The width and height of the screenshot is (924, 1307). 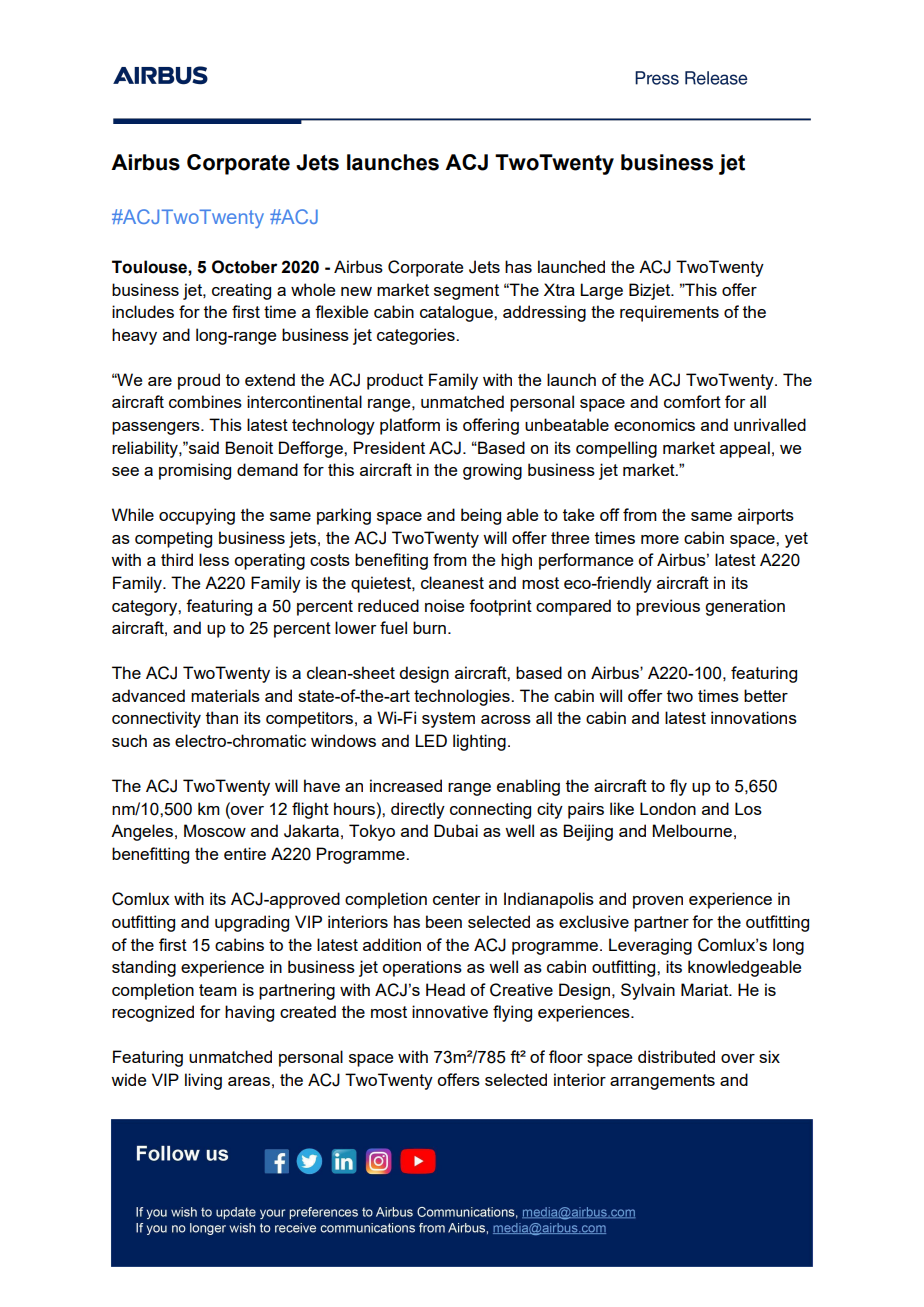 What do you see at coordinates (450, 1011) in the screenshot?
I see `innovative` at bounding box center [450, 1011].
